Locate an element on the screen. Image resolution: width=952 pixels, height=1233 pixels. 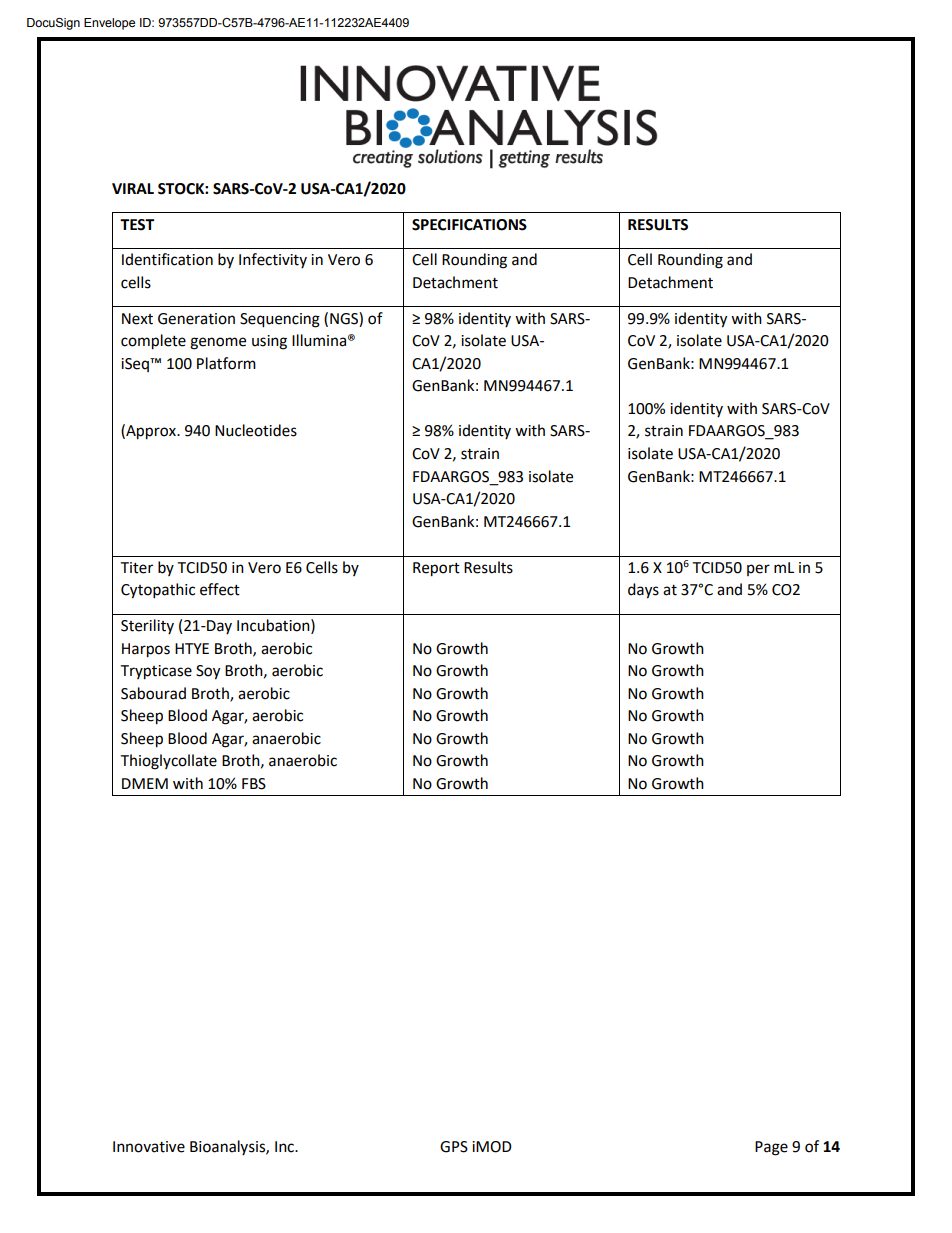
Innovative is located at coordinates (149, 1147).
